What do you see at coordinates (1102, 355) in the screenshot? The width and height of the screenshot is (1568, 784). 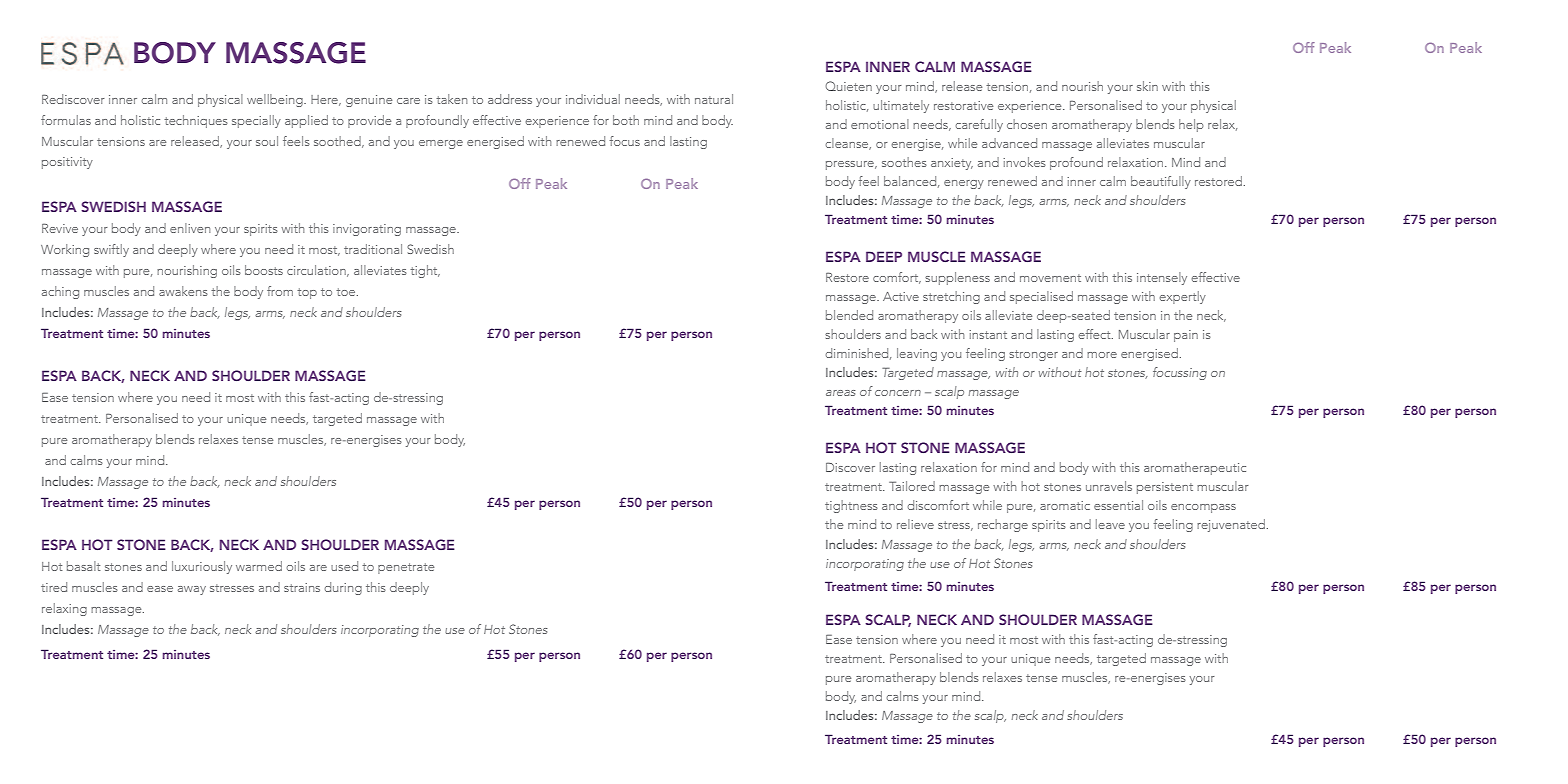 I see `more` at bounding box center [1102, 355].
